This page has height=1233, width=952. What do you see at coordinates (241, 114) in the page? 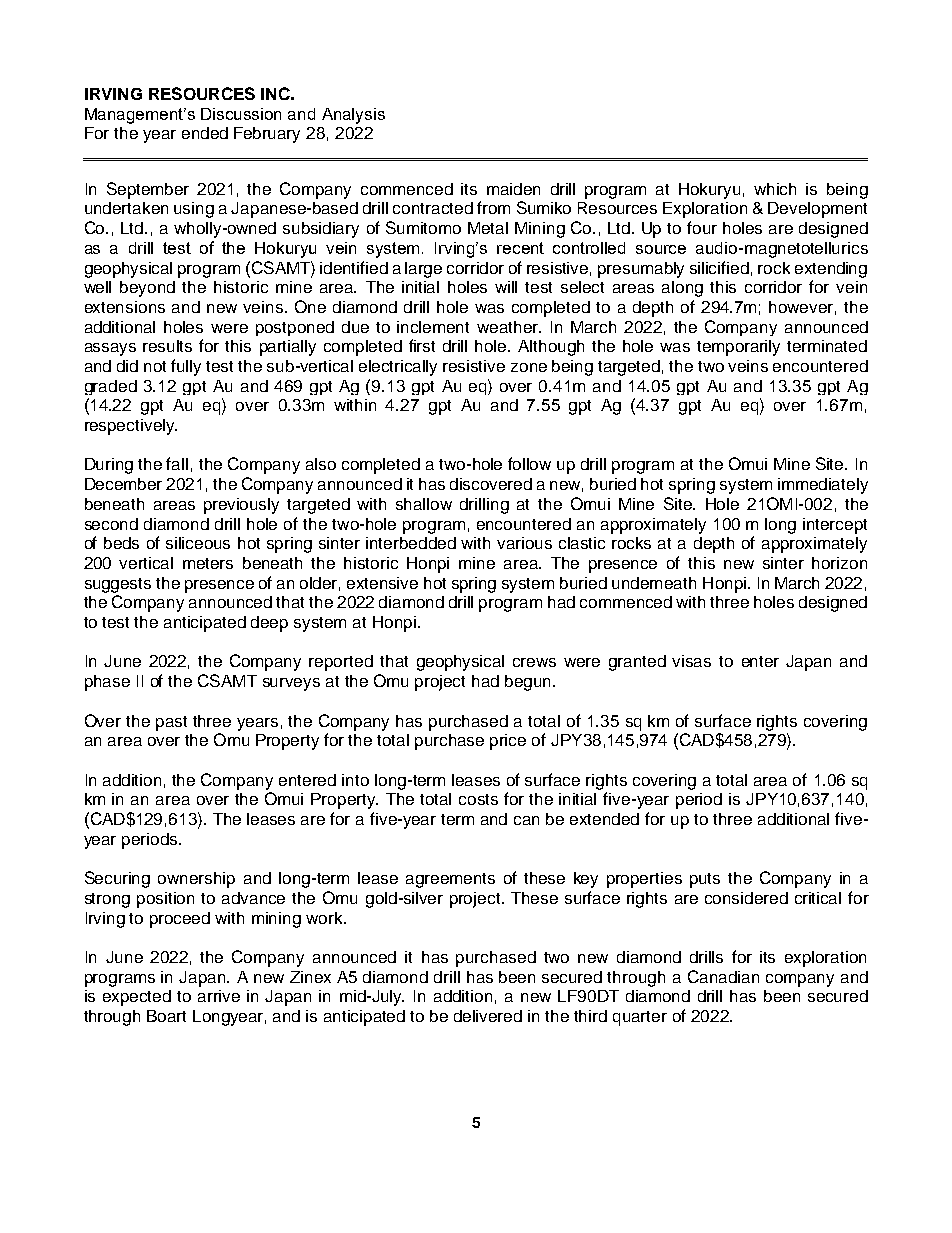
I see `Discussion` at bounding box center [241, 114].
